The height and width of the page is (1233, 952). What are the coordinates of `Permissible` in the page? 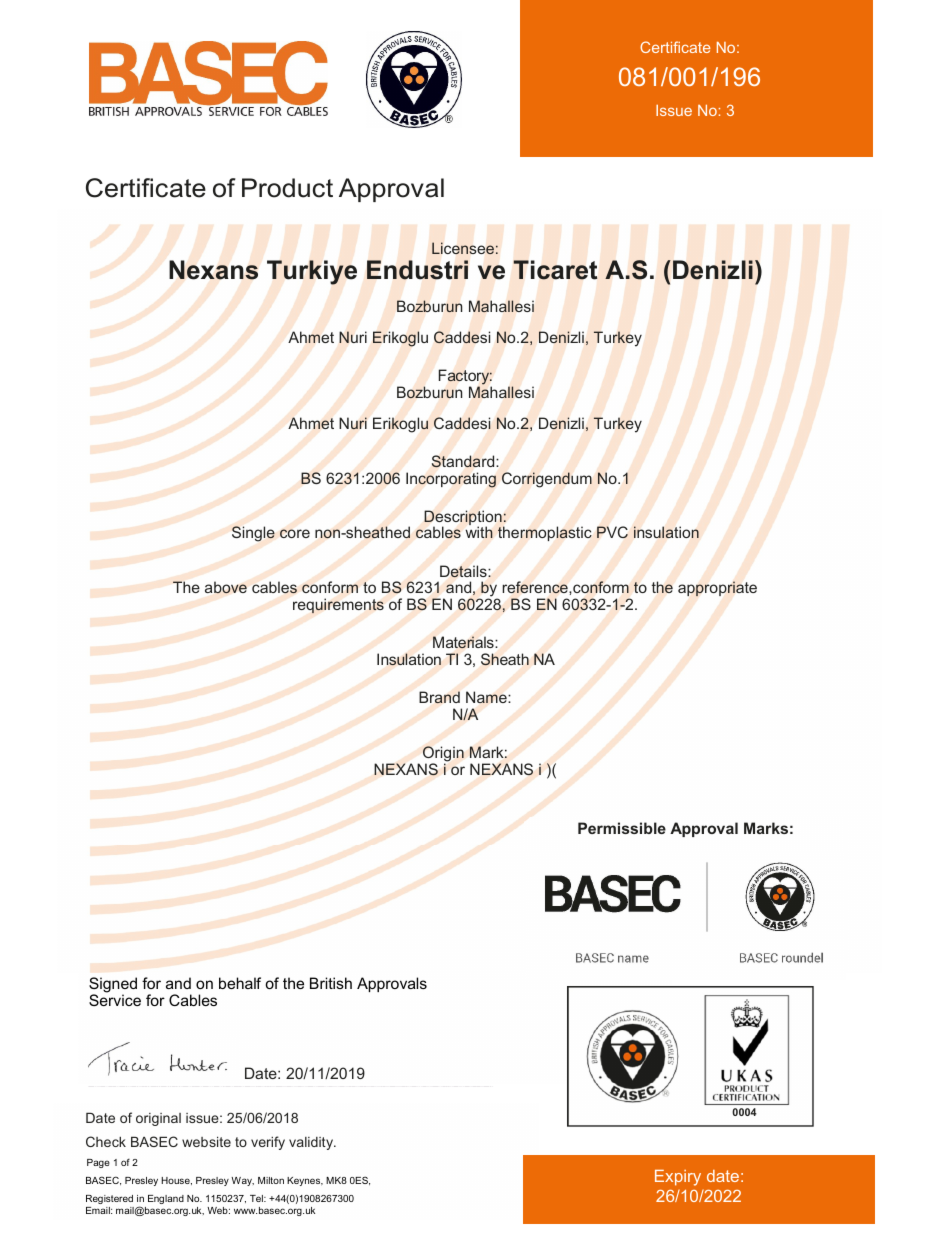 It's located at (622, 828).
